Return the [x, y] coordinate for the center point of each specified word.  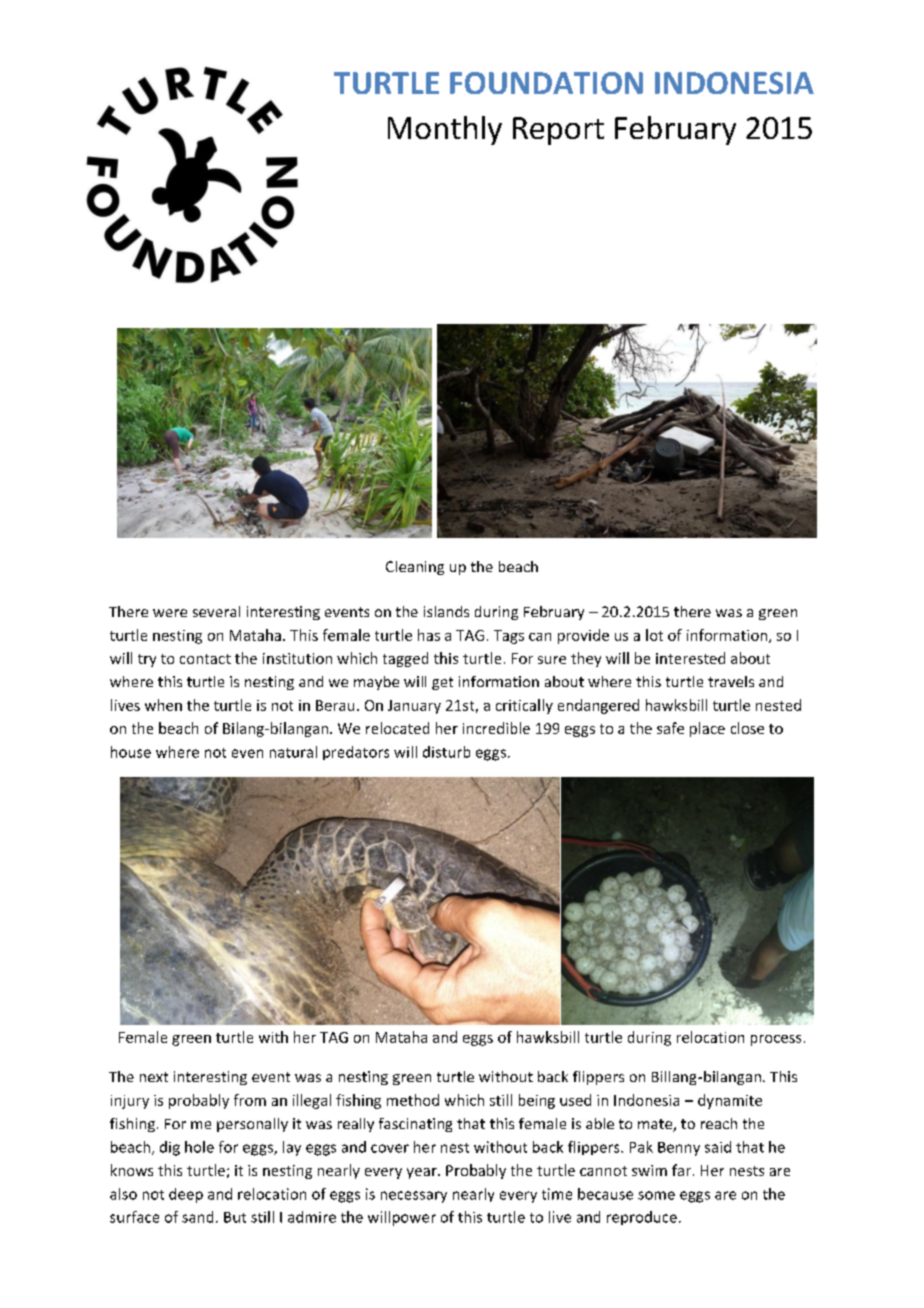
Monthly [445, 130]
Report [558, 131]
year [423, 1173]
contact [205, 659]
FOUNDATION [546, 83]
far [681, 1170]
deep [186, 1195]
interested [690, 658]
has [429, 635]
